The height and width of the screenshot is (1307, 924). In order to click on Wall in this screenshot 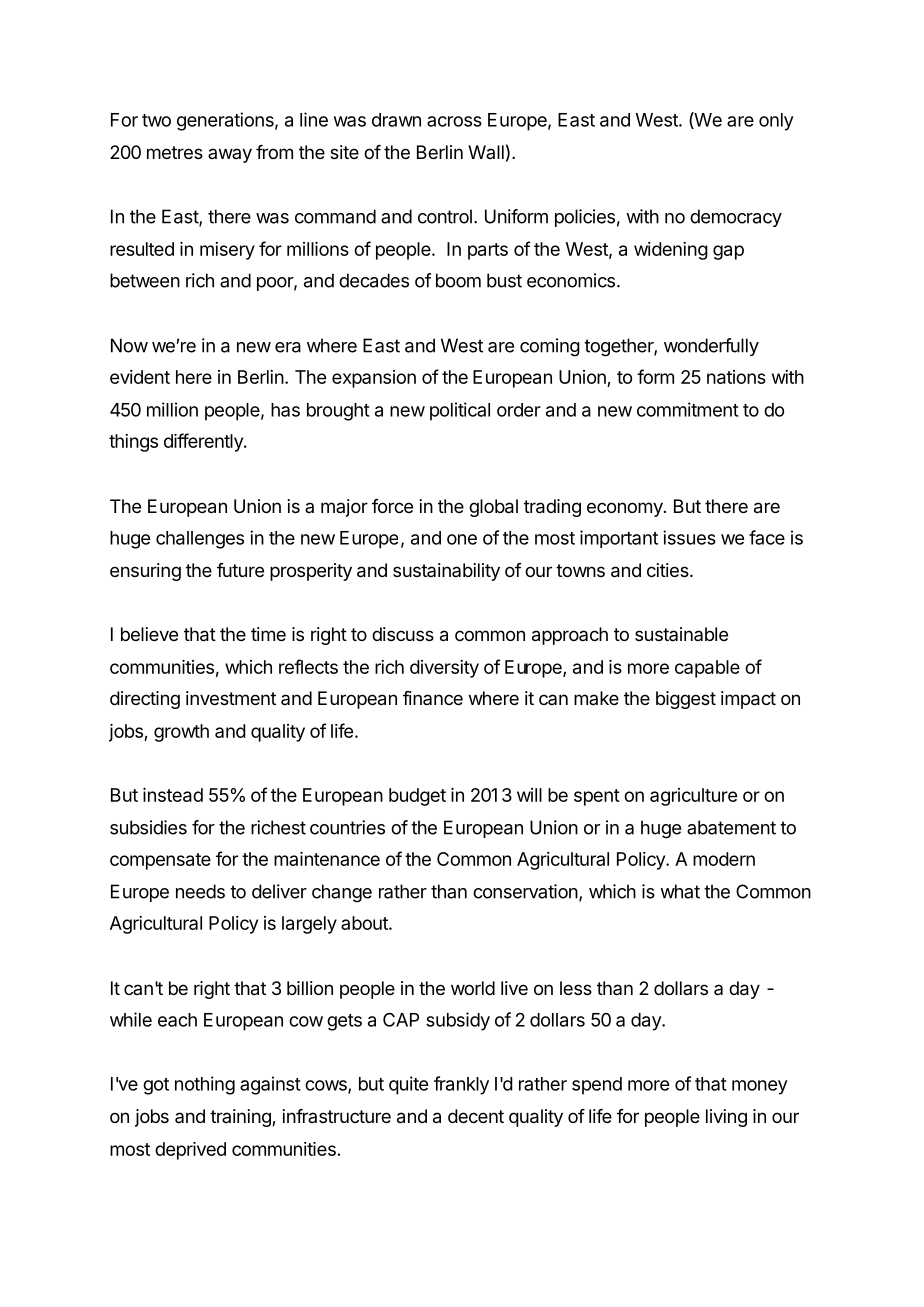, I will do `click(486, 152)`.
